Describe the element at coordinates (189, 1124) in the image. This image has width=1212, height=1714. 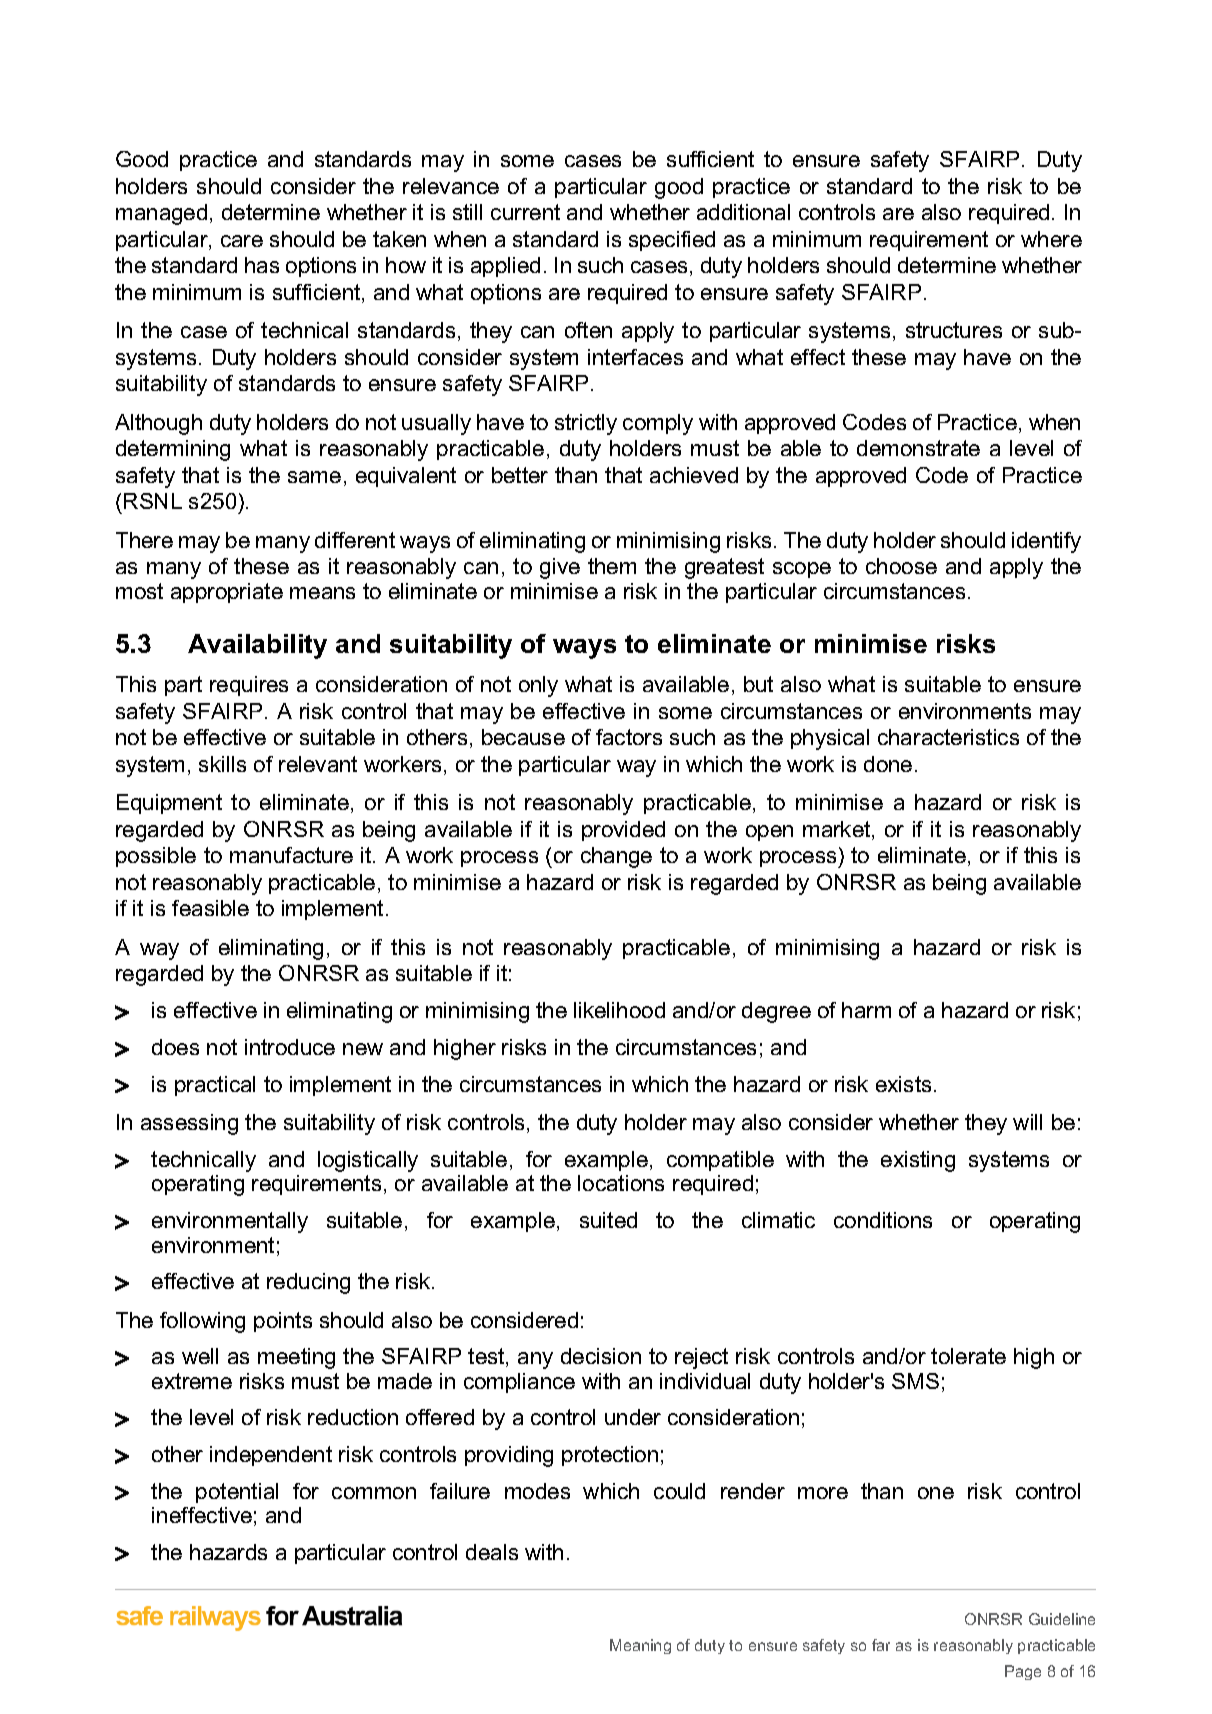
I see `assessing` at that location.
